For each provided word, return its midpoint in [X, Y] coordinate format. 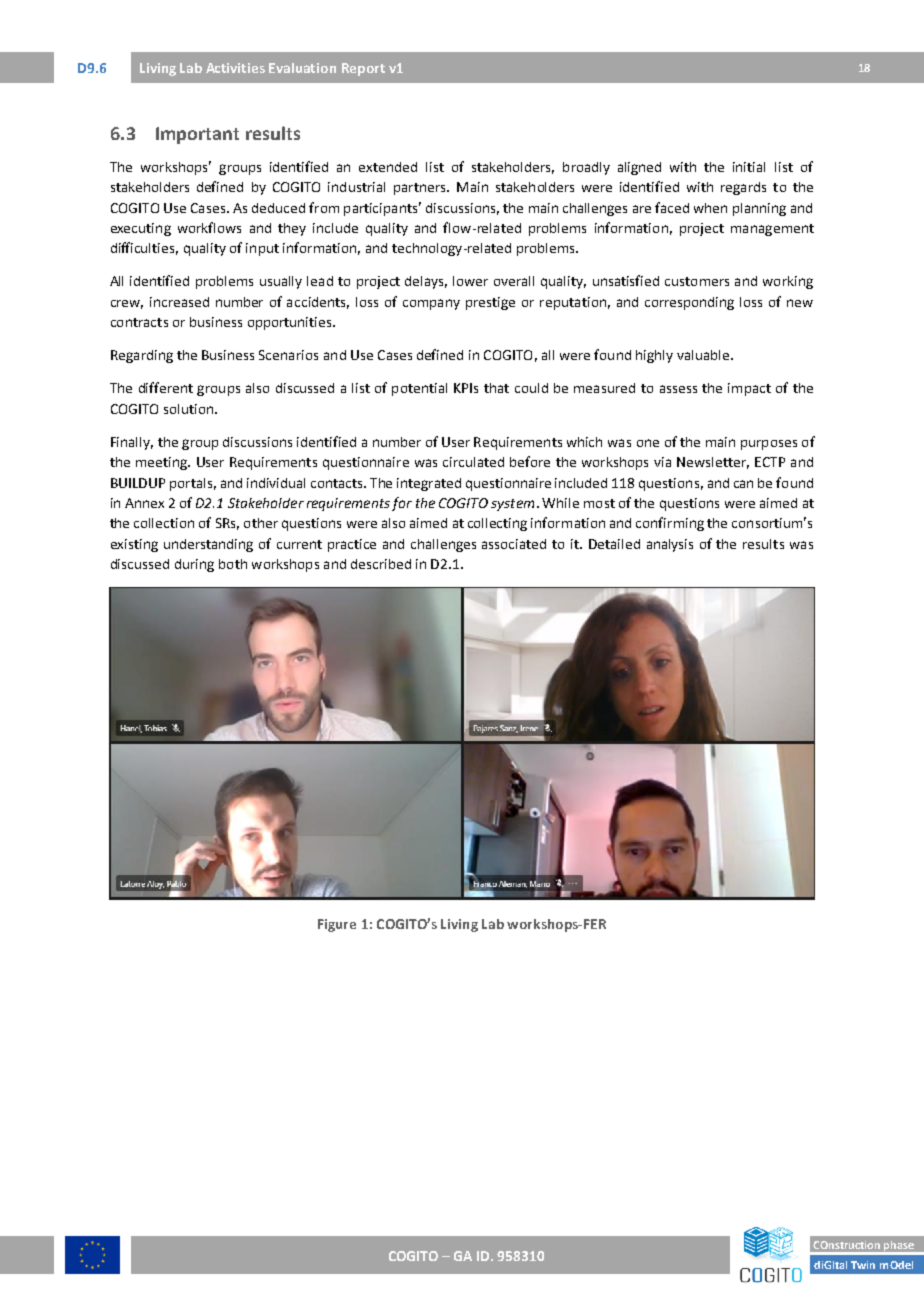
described [381, 564]
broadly [586, 168]
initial [749, 167]
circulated [473, 462]
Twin [863, 1265]
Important [197, 135]
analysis [670, 545]
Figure [337, 925]
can [743, 484]
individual [276, 483]
